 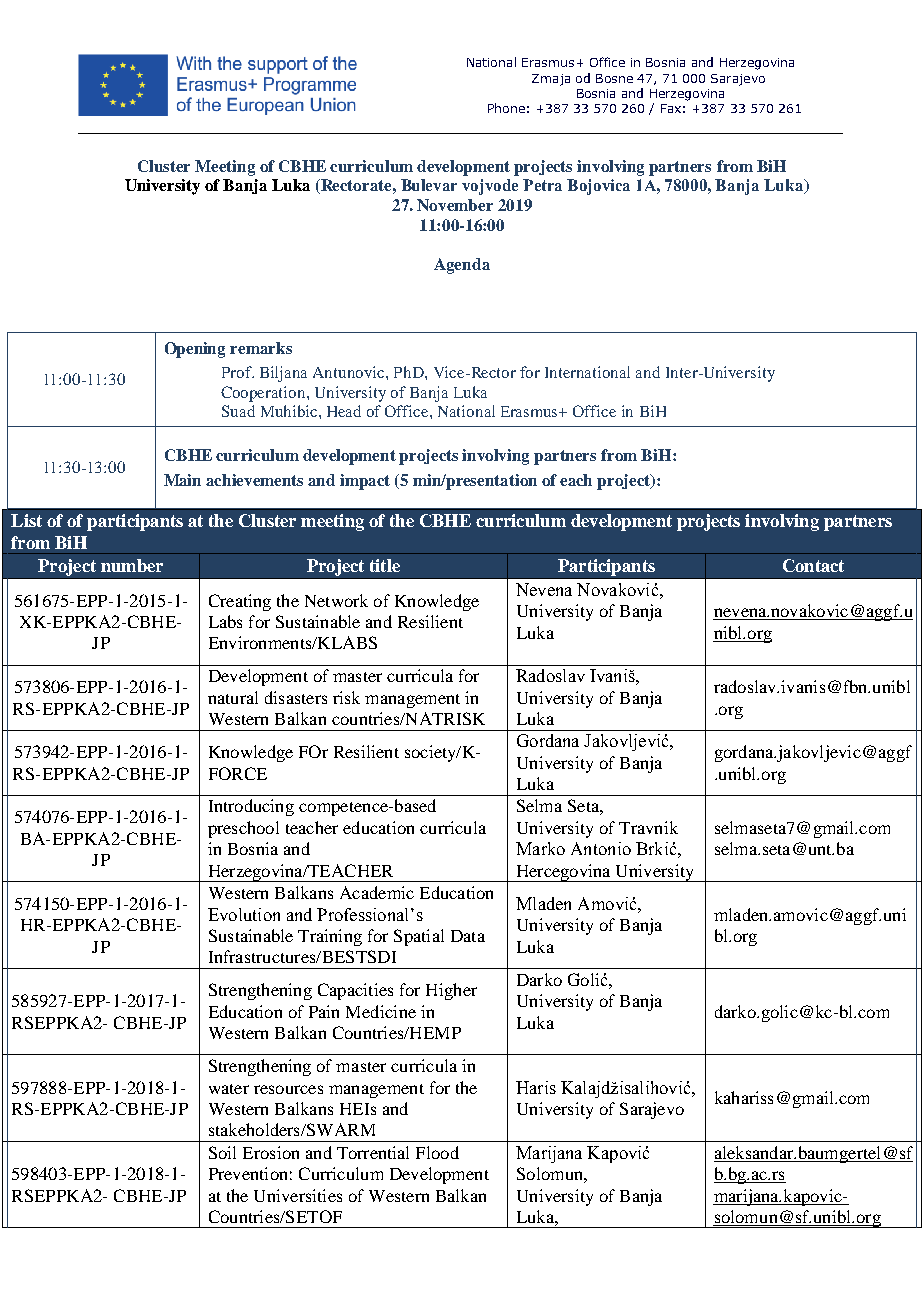 What do you see at coordinates (542, 185) in the screenshot?
I see `Petra` at bounding box center [542, 185].
